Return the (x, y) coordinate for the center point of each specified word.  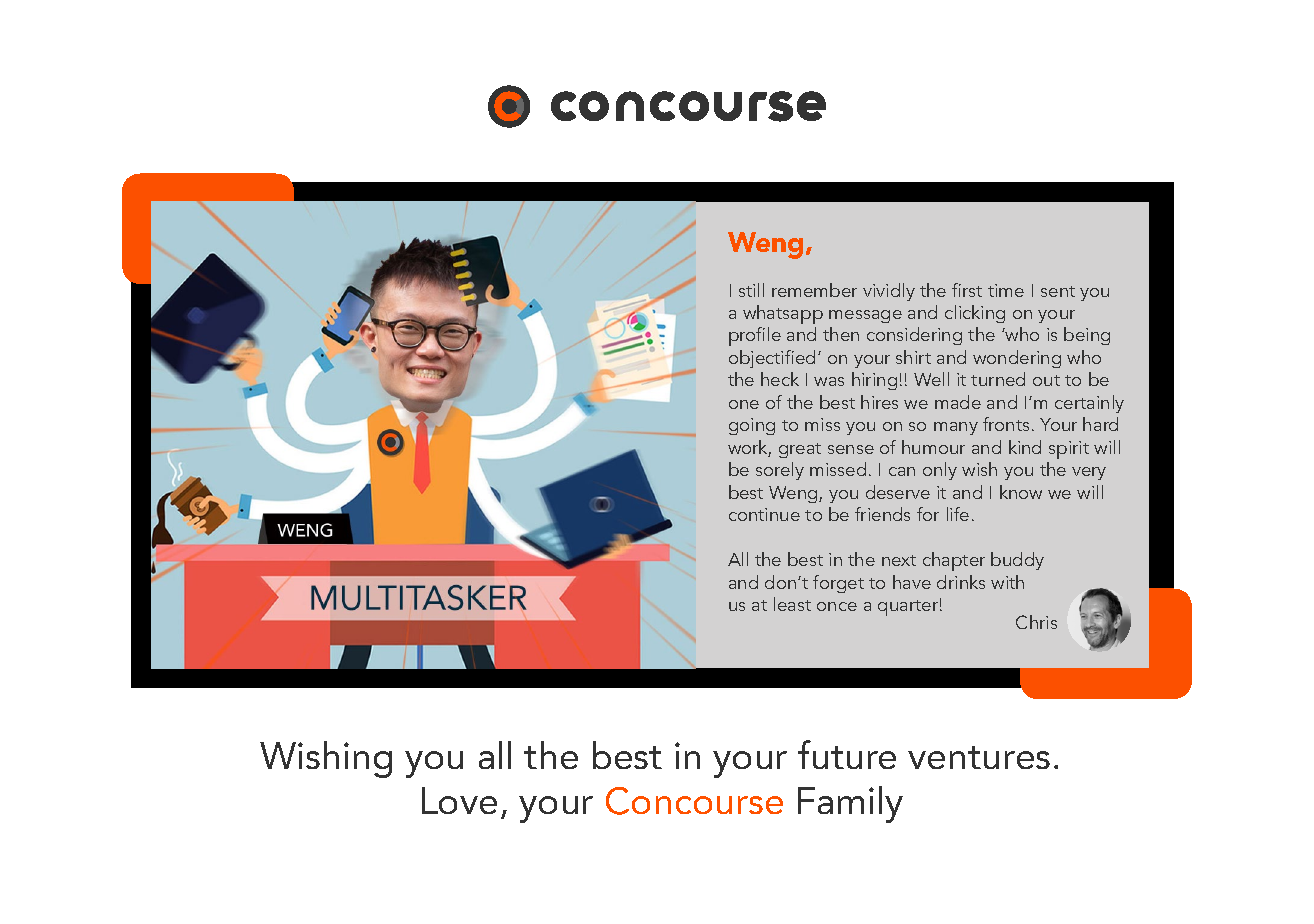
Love (459, 800)
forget (838, 584)
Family (850, 804)
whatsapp (783, 314)
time (1006, 290)
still (751, 290)
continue (764, 514)
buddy (1017, 561)
